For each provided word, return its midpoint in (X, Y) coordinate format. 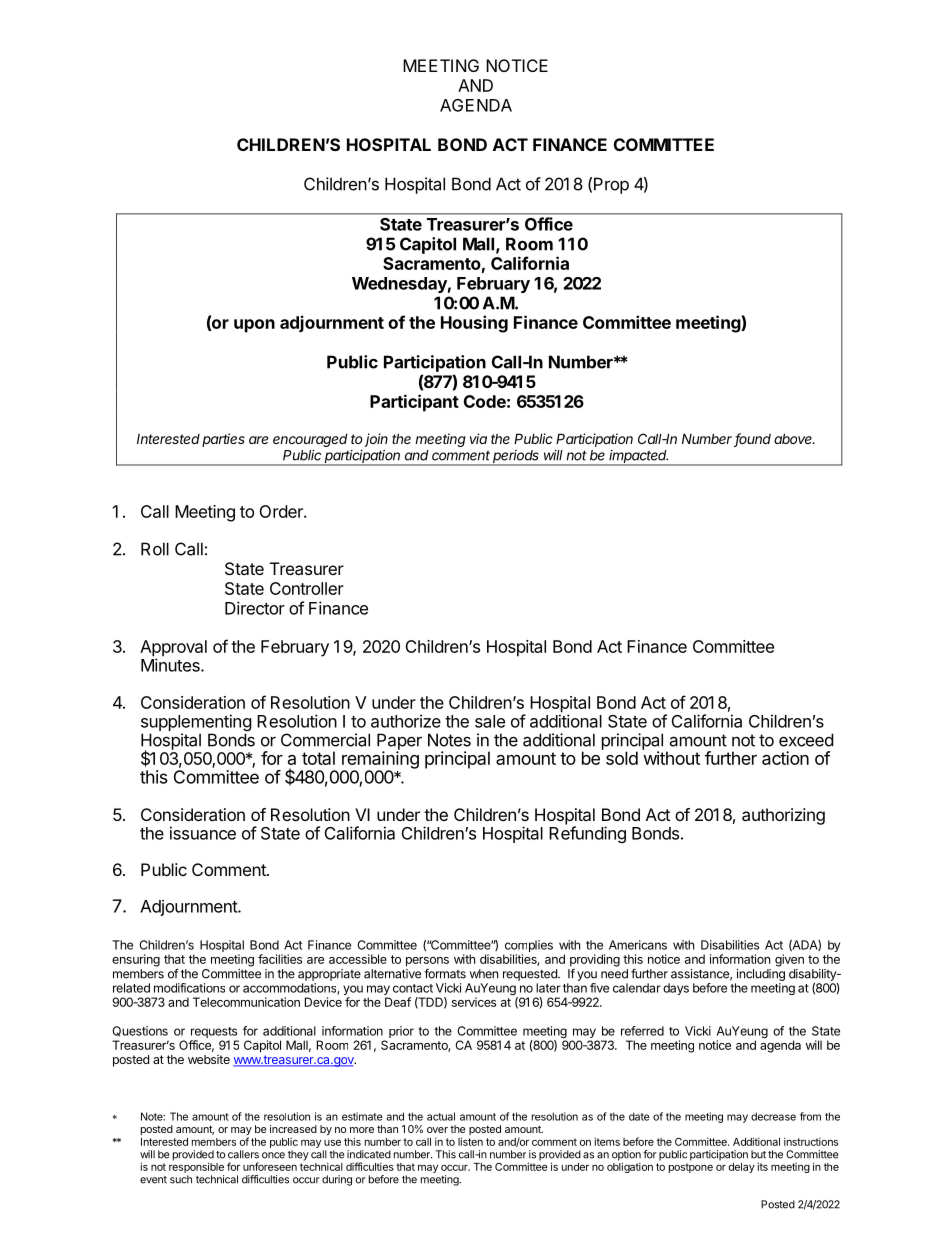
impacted (638, 457)
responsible (196, 1167)
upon (254, 326)
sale (490, 721)
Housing (474, 324)
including (761, 975)
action (785, 758)
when (484, 974)
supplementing (196, 724)
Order (282, 511)
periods (516, 457)
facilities (280, 959)
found (752, 440)
